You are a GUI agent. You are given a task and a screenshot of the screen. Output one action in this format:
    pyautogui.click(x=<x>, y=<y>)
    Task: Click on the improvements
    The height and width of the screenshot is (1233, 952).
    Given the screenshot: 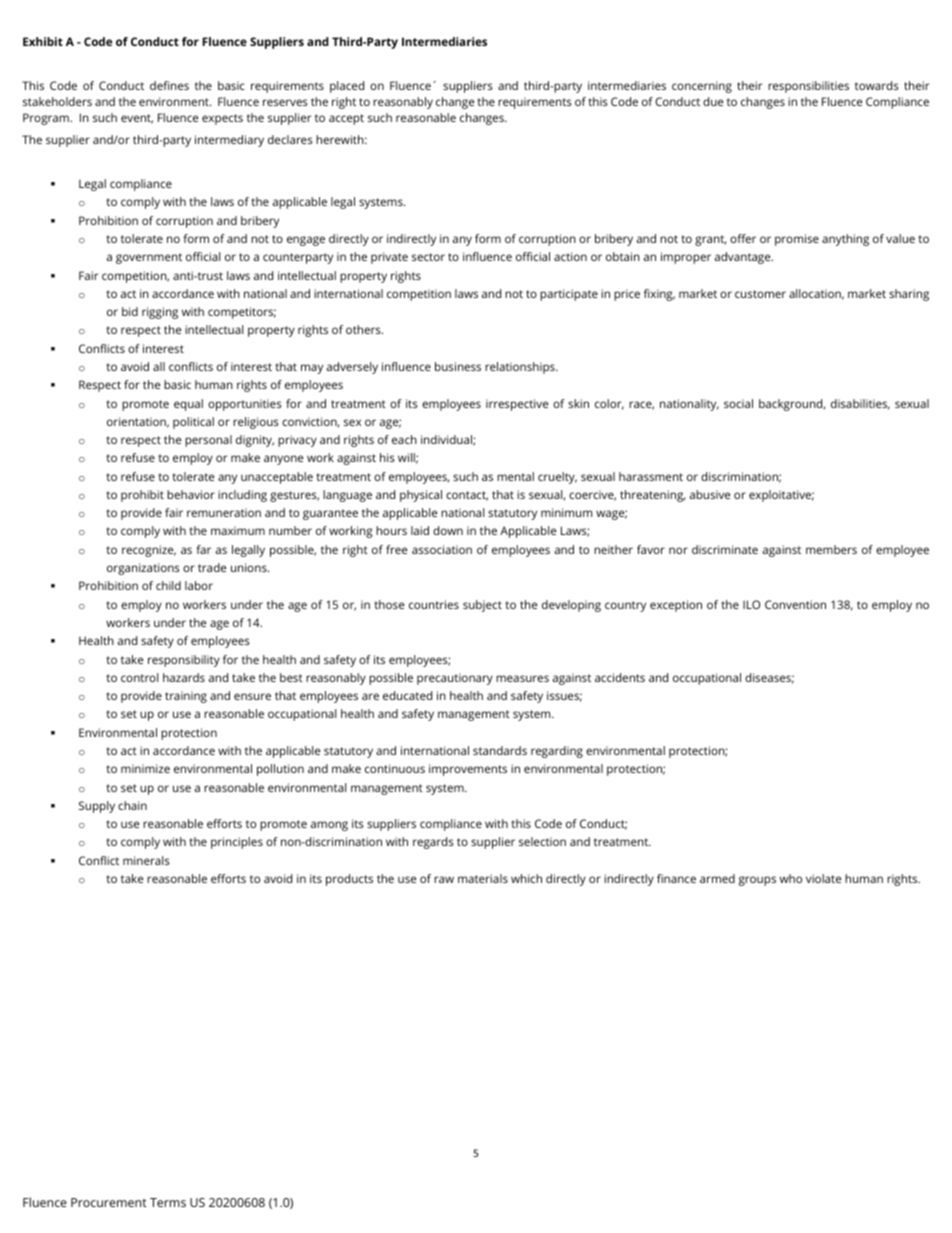 What is the action you would take?
    pyautogui.click(x=468, y=770)
